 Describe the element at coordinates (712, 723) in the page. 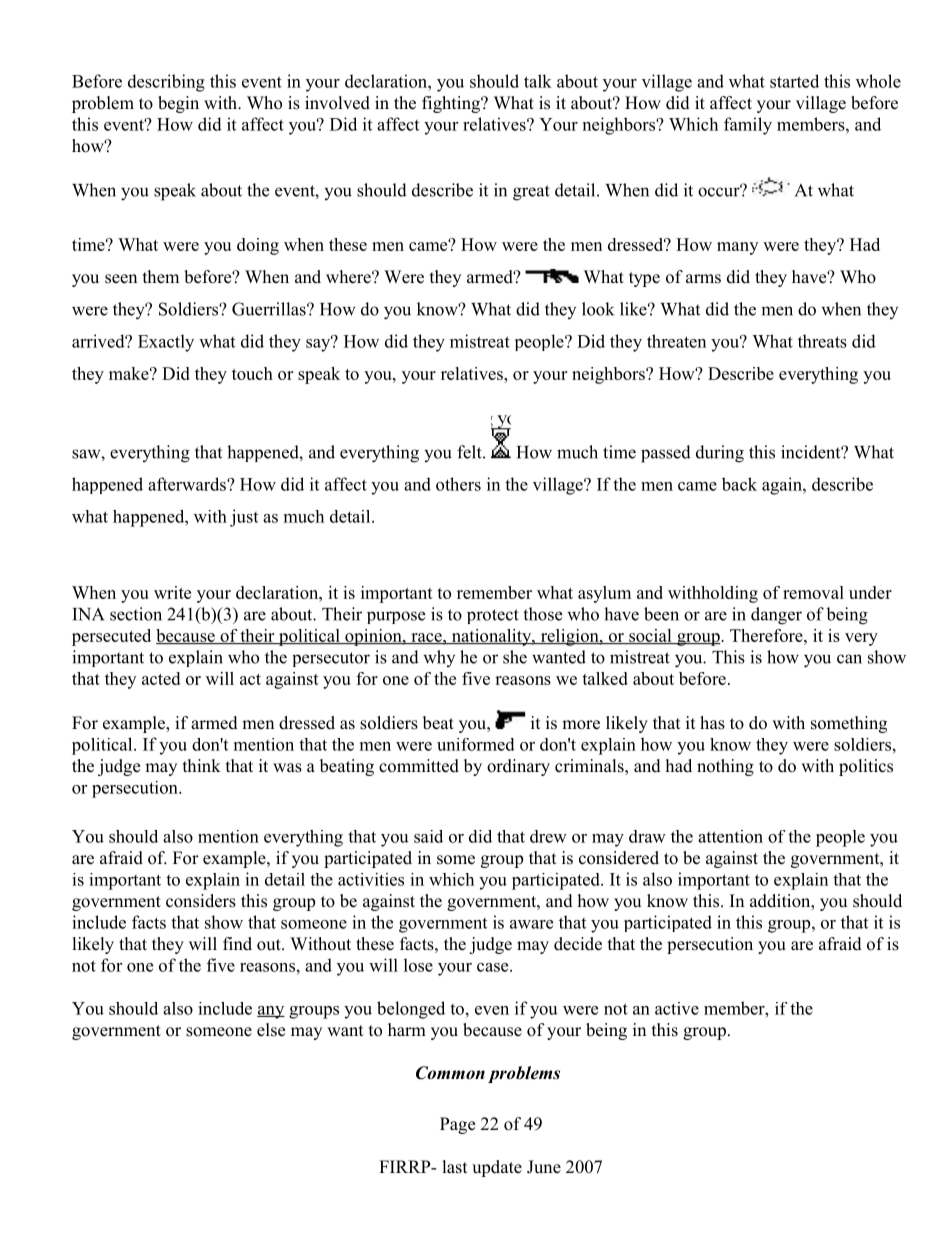

I see `has` at that location.
